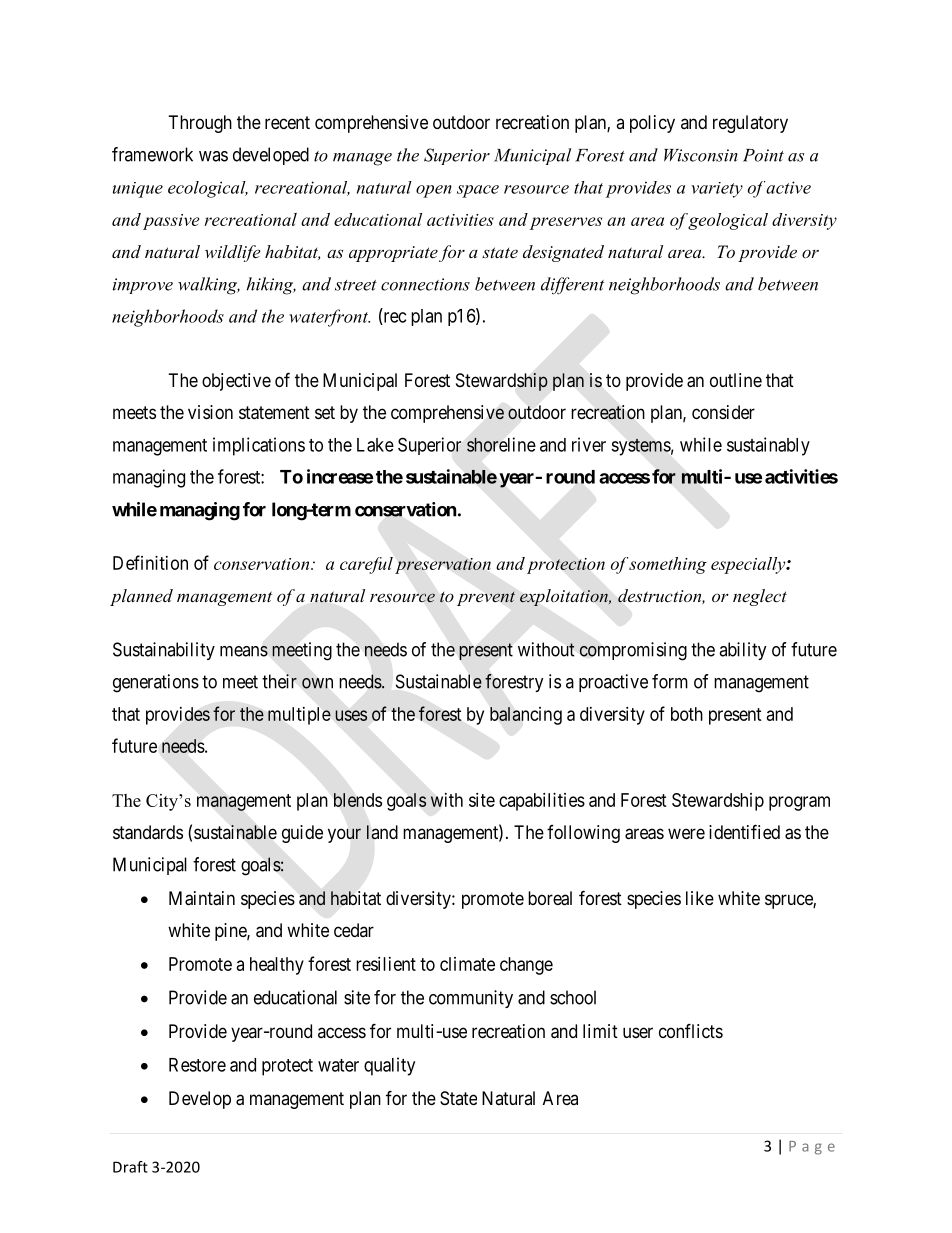 This screenshot has height=1233, width=952. What do you see at coordinates (486, 598) in the screenshot?
I see `prevent` at bounding box center [486, 598].
